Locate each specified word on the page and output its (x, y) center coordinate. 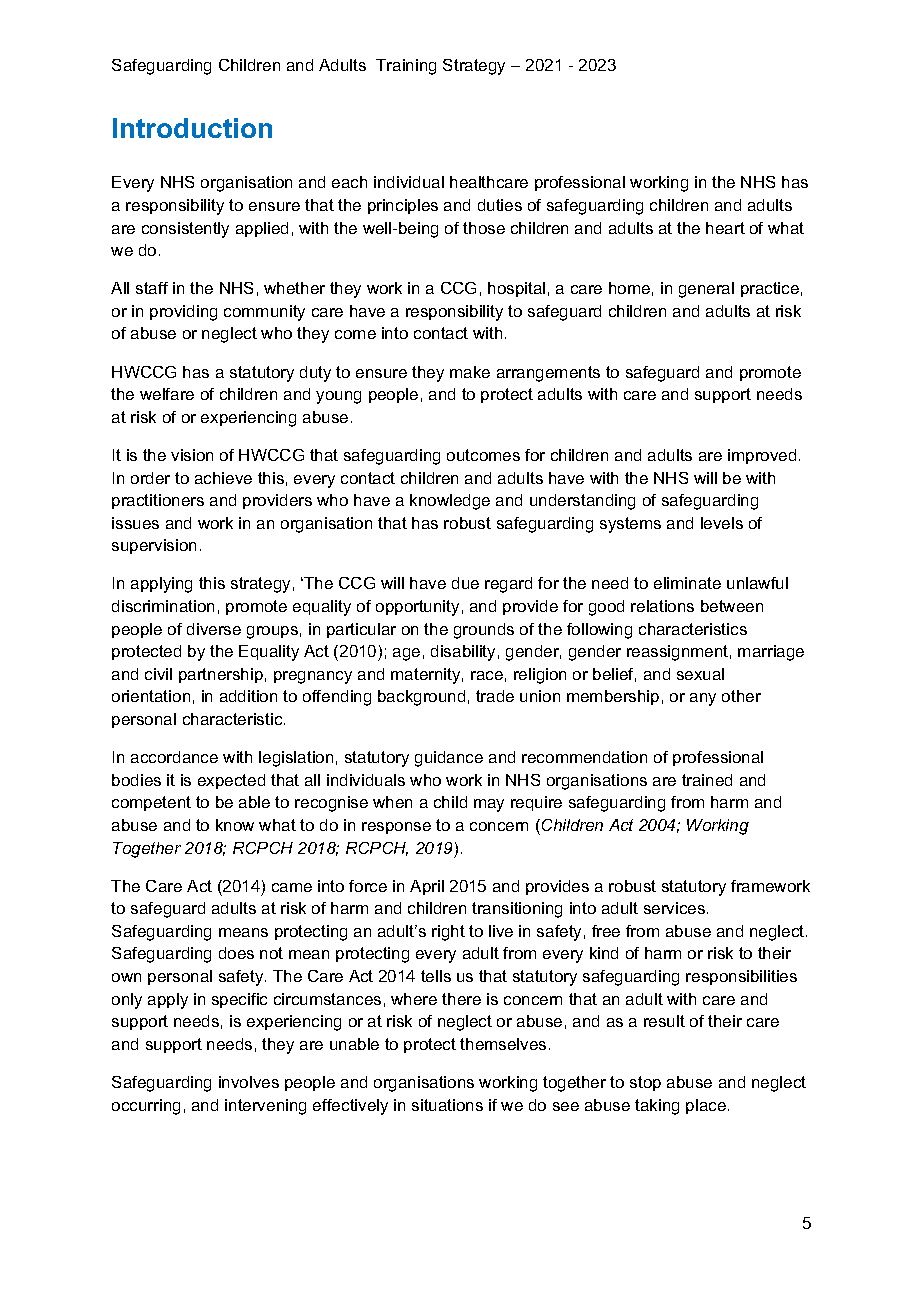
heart (725, 228)
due (465, 583)
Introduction (192, 128)
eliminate (687, 583)
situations (447, 1105)
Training (406, 67)
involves (249, 1082)
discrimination (163, 606)
